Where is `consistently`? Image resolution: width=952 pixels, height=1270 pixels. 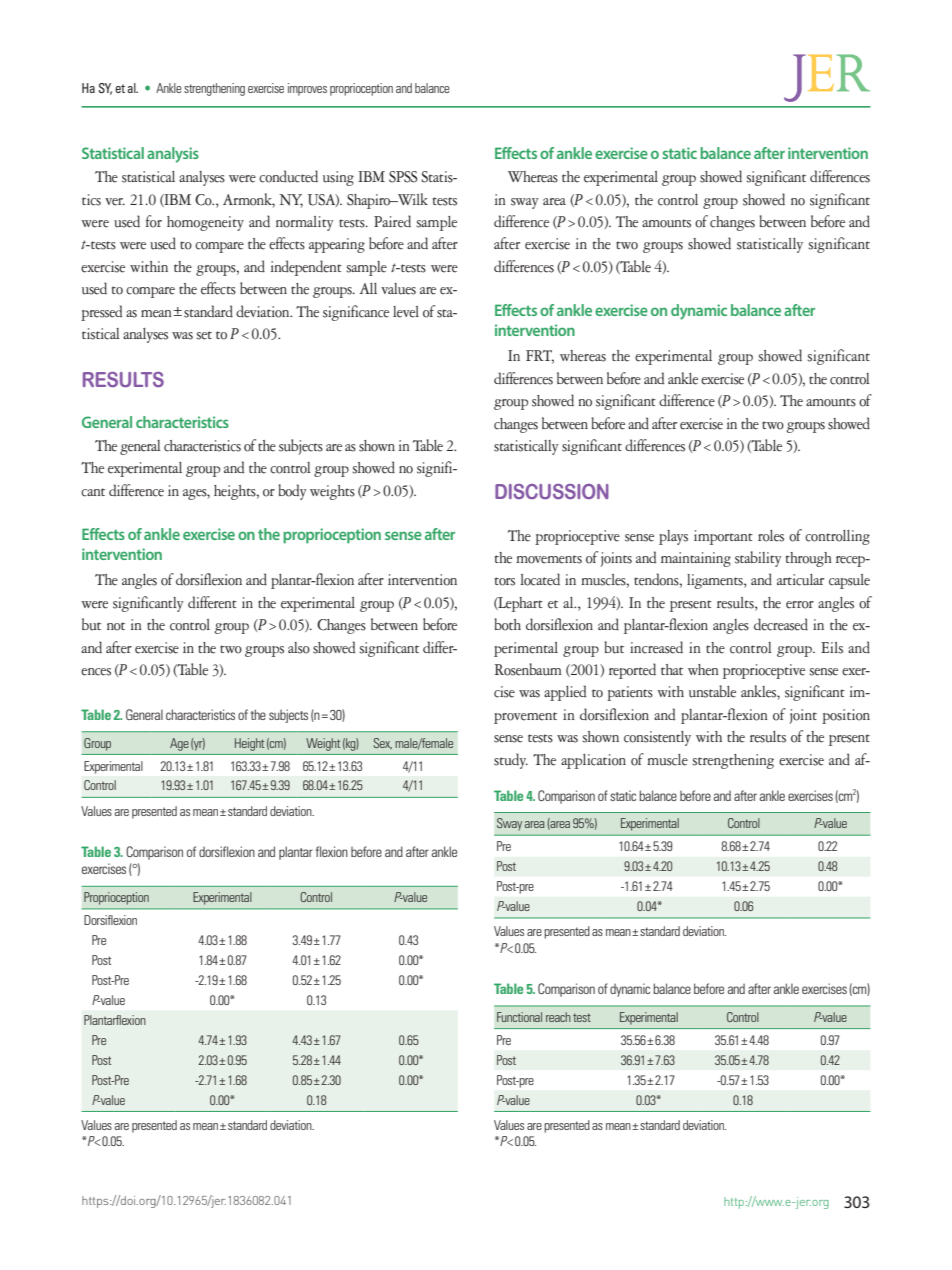 consistently is located at coordinates (657, 738).
